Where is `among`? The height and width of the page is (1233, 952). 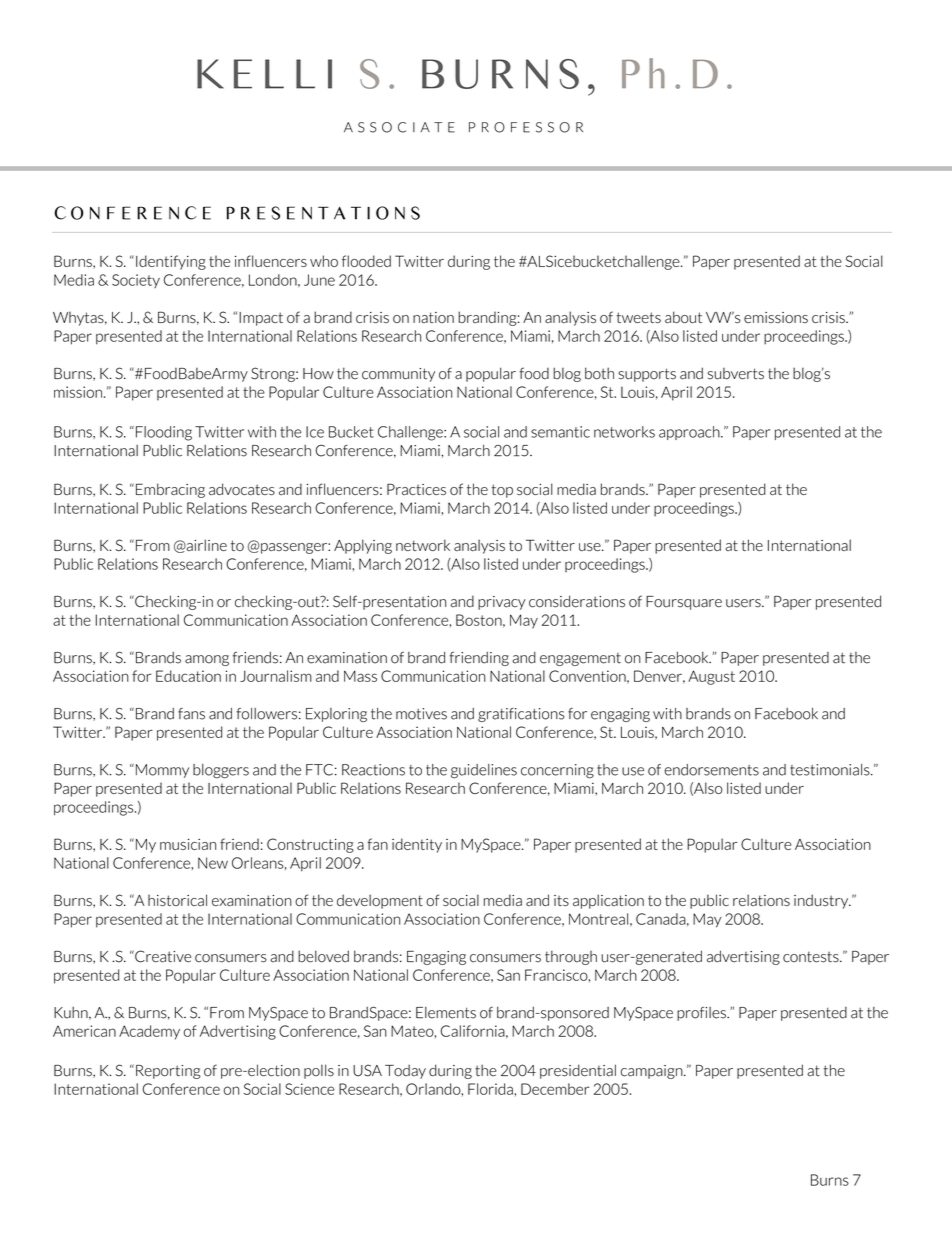
among is located at coordinates (207, 660).
